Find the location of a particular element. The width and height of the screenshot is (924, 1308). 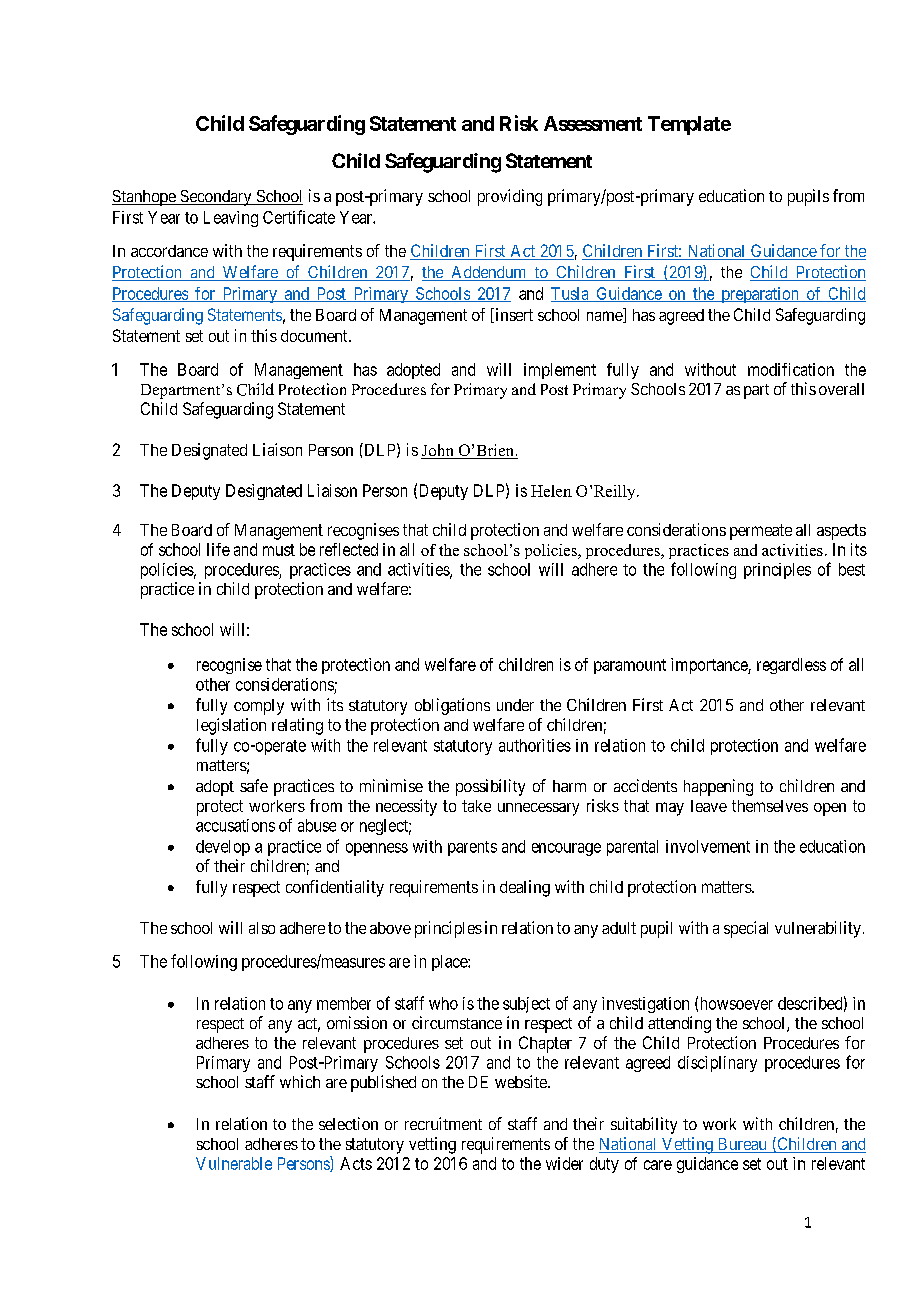

Secondary is located at coordinates (216, 198).
